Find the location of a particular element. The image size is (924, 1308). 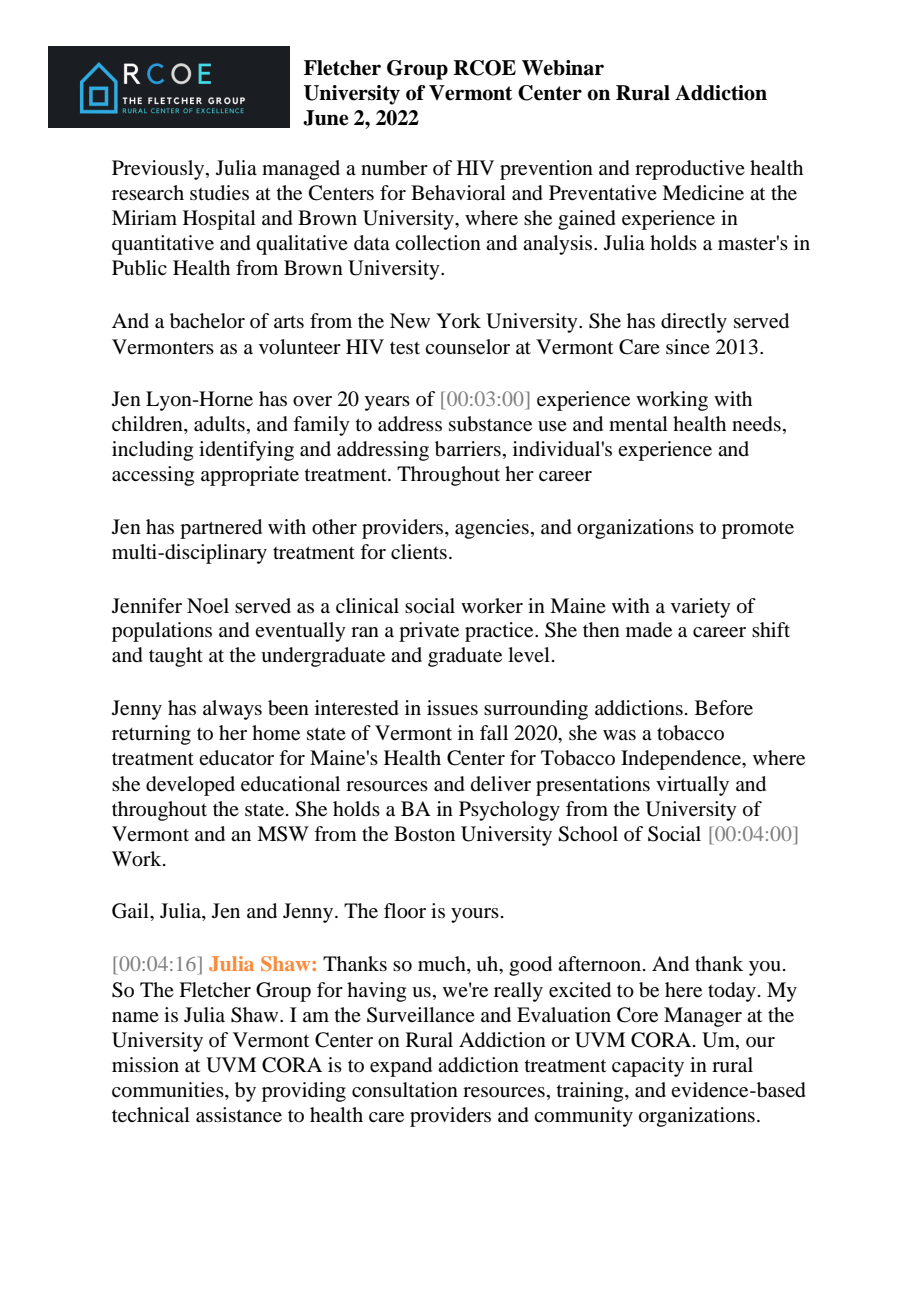

educator is located at coordinates (236, 758).
